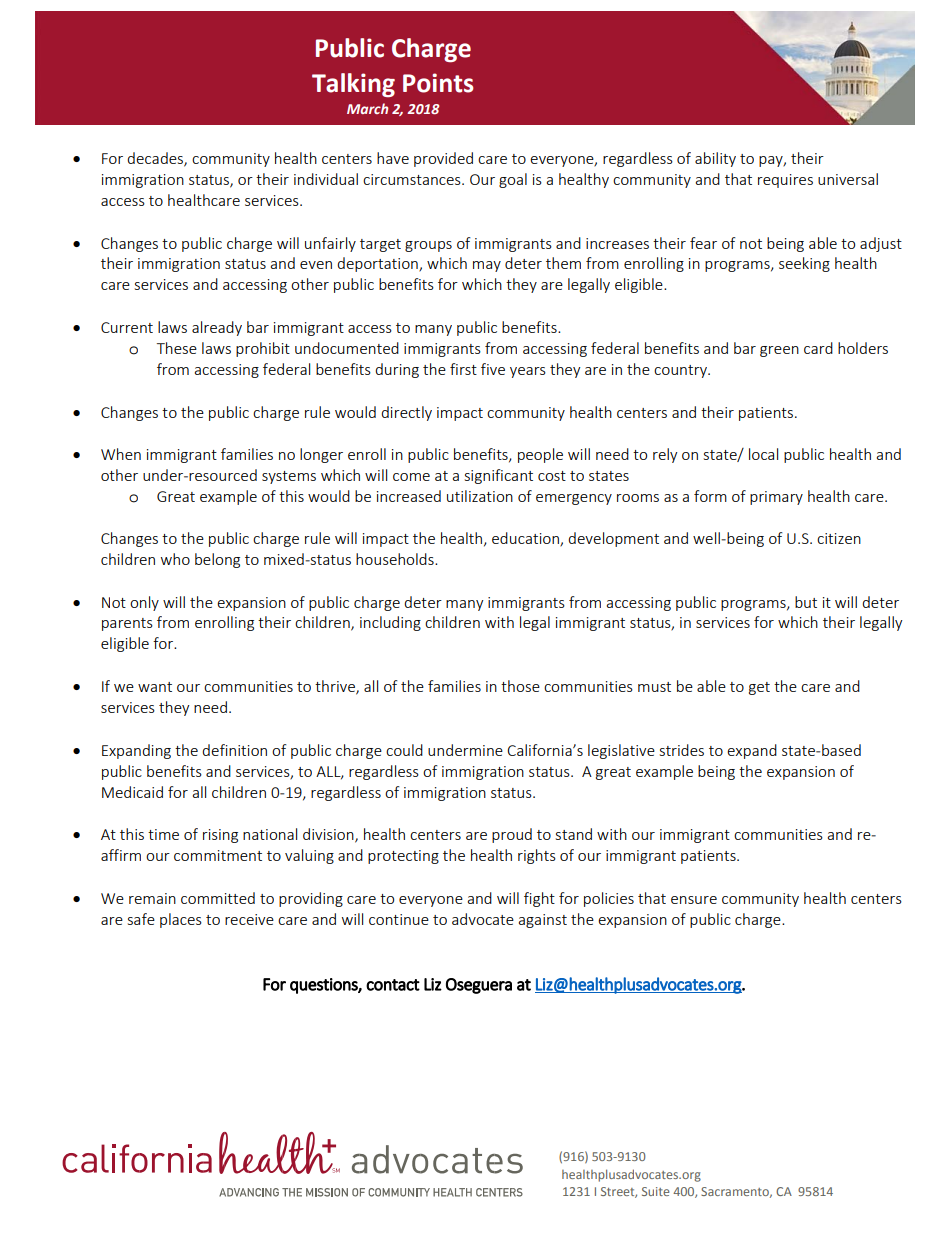  I want to click on systems, so click(289, 477).
